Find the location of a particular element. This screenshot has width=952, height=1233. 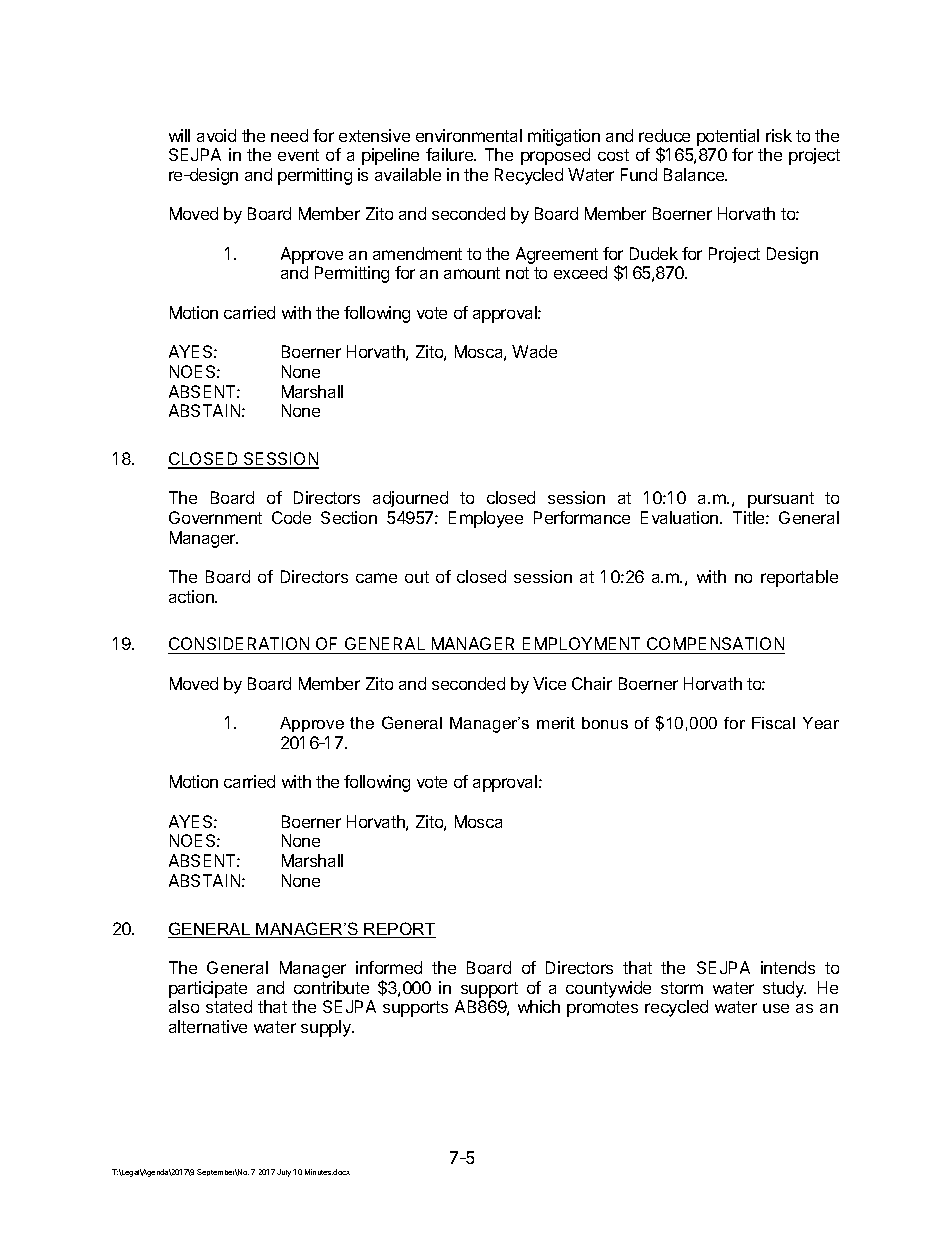

pursuant is located at coordinates (781, 500).
